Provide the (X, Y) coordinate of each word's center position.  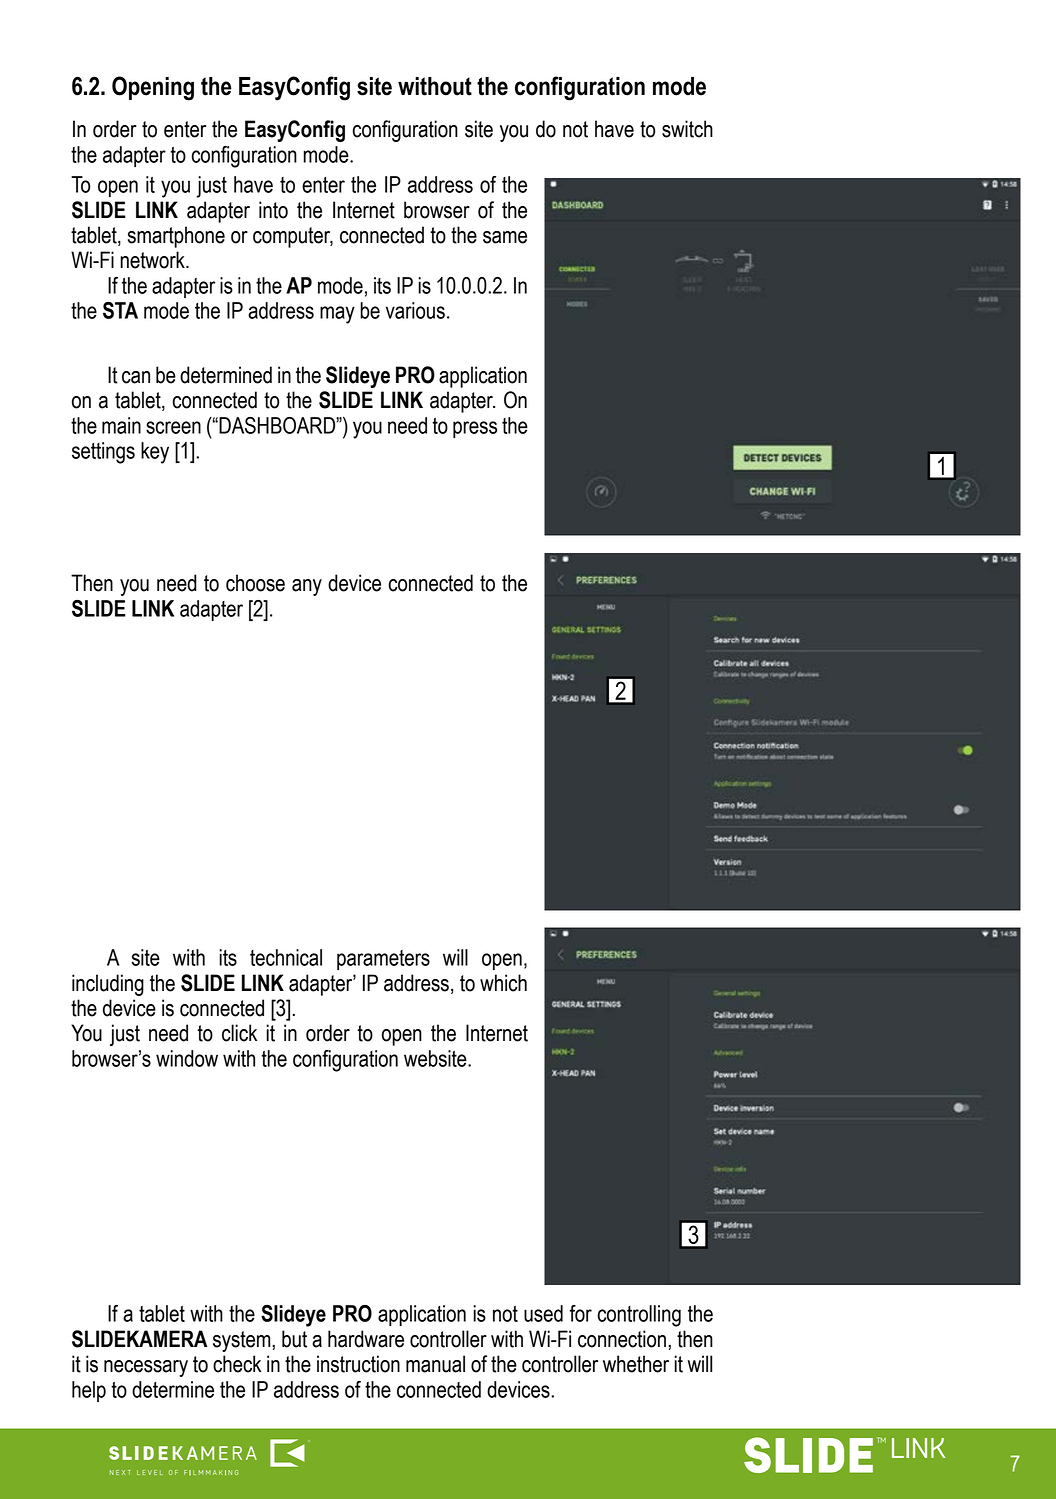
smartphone (176, 237)
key (155, 453)
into (273, 210)
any (307, 587)
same (505, 237)
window (187, 1058)
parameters (383, 960)
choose (255, 583)
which (503, 983)
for (580, 1313)
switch (687, 129)
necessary (146, 1368)
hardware (366, 1339)
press (475, 429)
